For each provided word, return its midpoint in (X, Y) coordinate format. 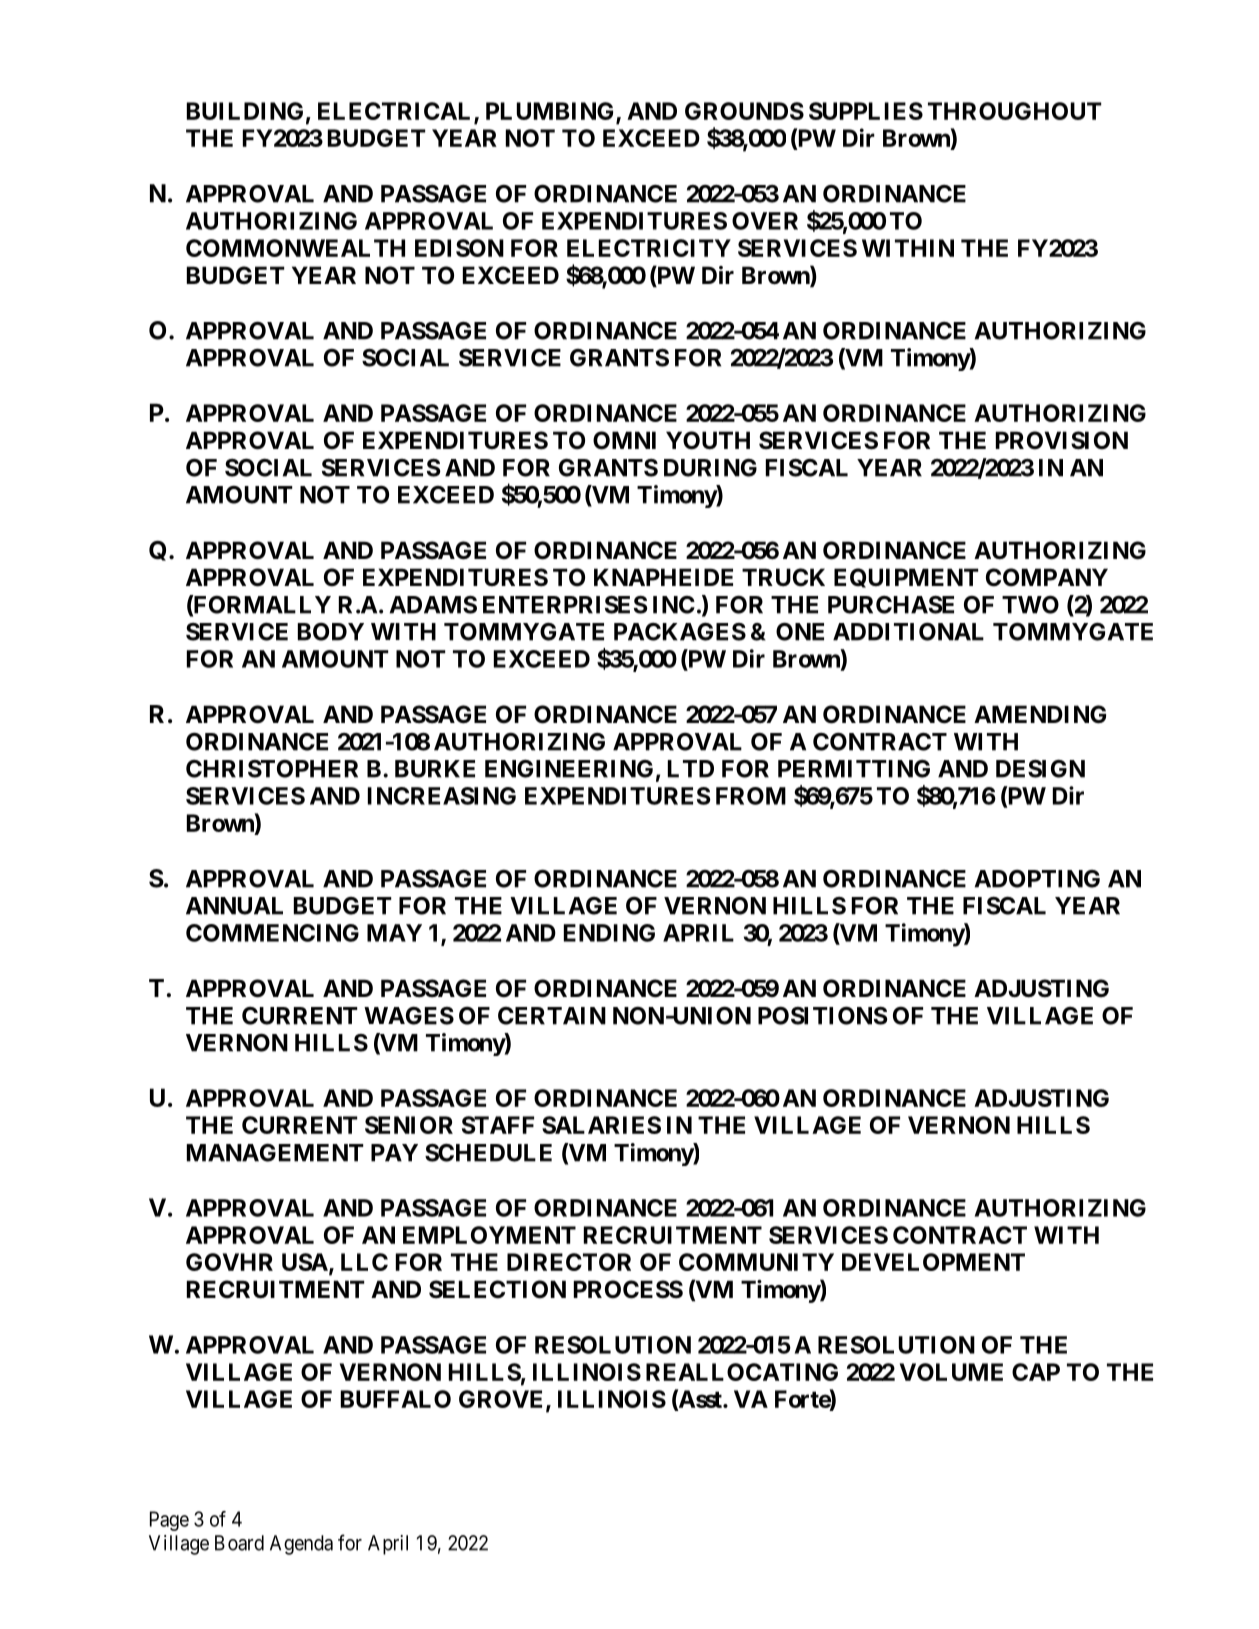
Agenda (301, 1545)
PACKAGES (680, 632)
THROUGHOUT (1015, 111)
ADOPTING (1037, 879)
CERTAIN (552, 1016)
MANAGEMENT (275, 1153)
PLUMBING (551, 112)
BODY (331, 632)
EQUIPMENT (906, 578)
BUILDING (245, 111)
